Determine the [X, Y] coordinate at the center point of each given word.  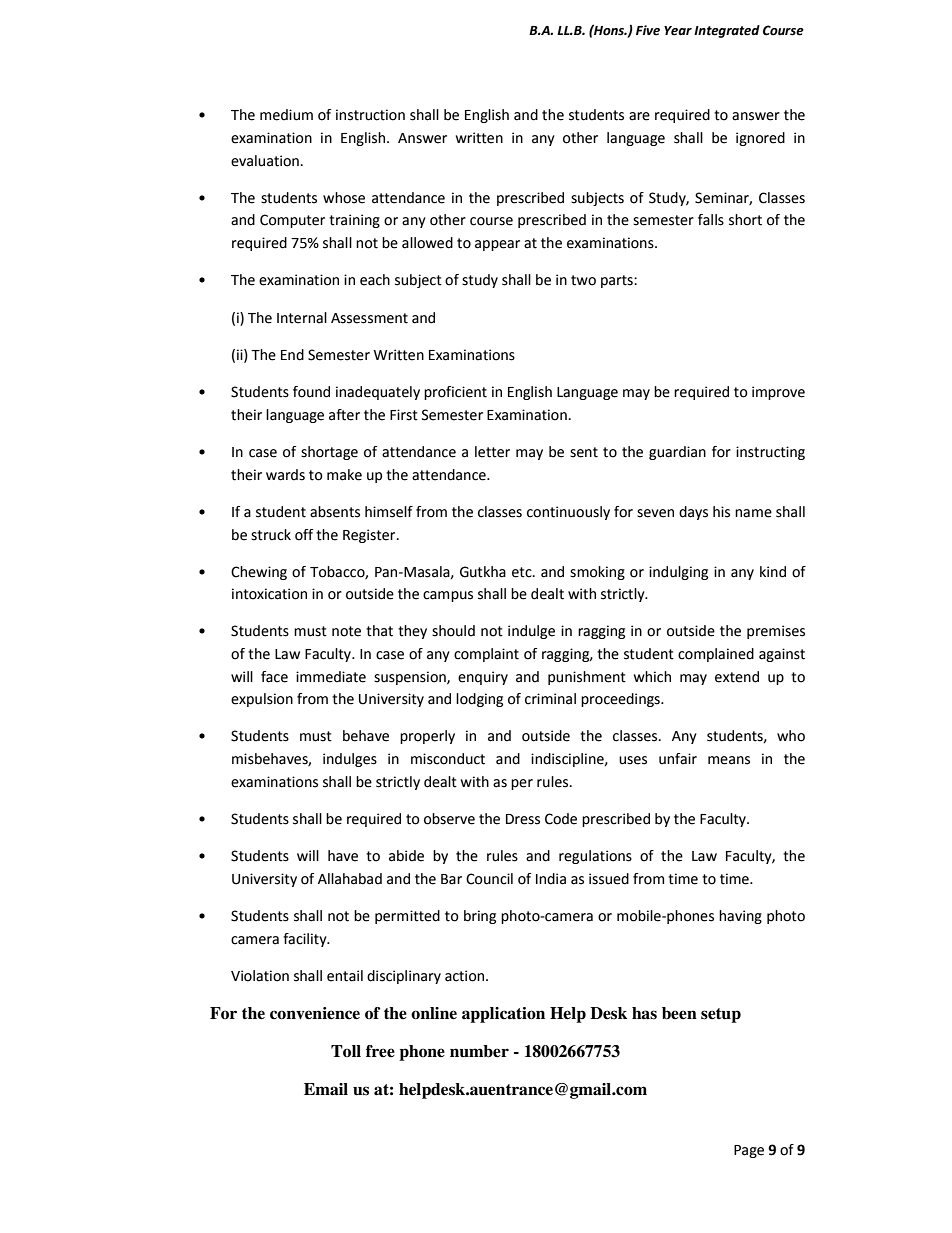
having [740, 917]
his [721, 512]
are [639, 116]
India [551, 879]
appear [497, 245]
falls [711, 220]
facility [306, 940]
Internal [302, 318]
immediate [331, 677]
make [344, 475]
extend [737, 677]
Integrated [727, 31]
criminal [550, 699]
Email [326, 1089]
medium [286, 115]
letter [492, 452]
